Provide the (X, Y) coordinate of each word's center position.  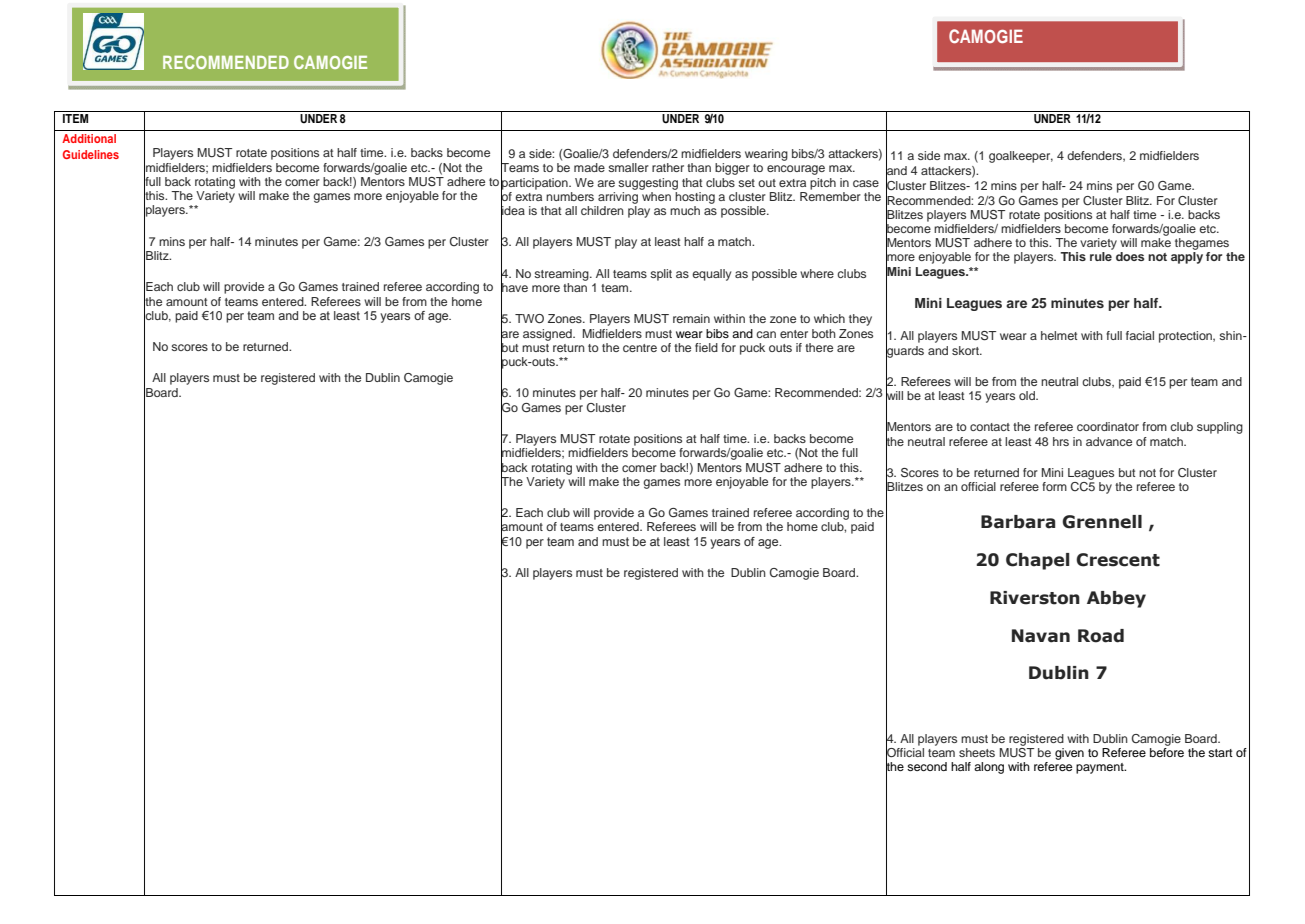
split (661, 275)
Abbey (1116, 599)
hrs (1061, 441)
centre (640, 348)
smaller (628, 167)
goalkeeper (1021, 157)
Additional (89, 138)
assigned (548, 335)
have (514, 288)
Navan (1041, 636)
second (927, 766)
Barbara (1018, 522)
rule (1101, 256)
